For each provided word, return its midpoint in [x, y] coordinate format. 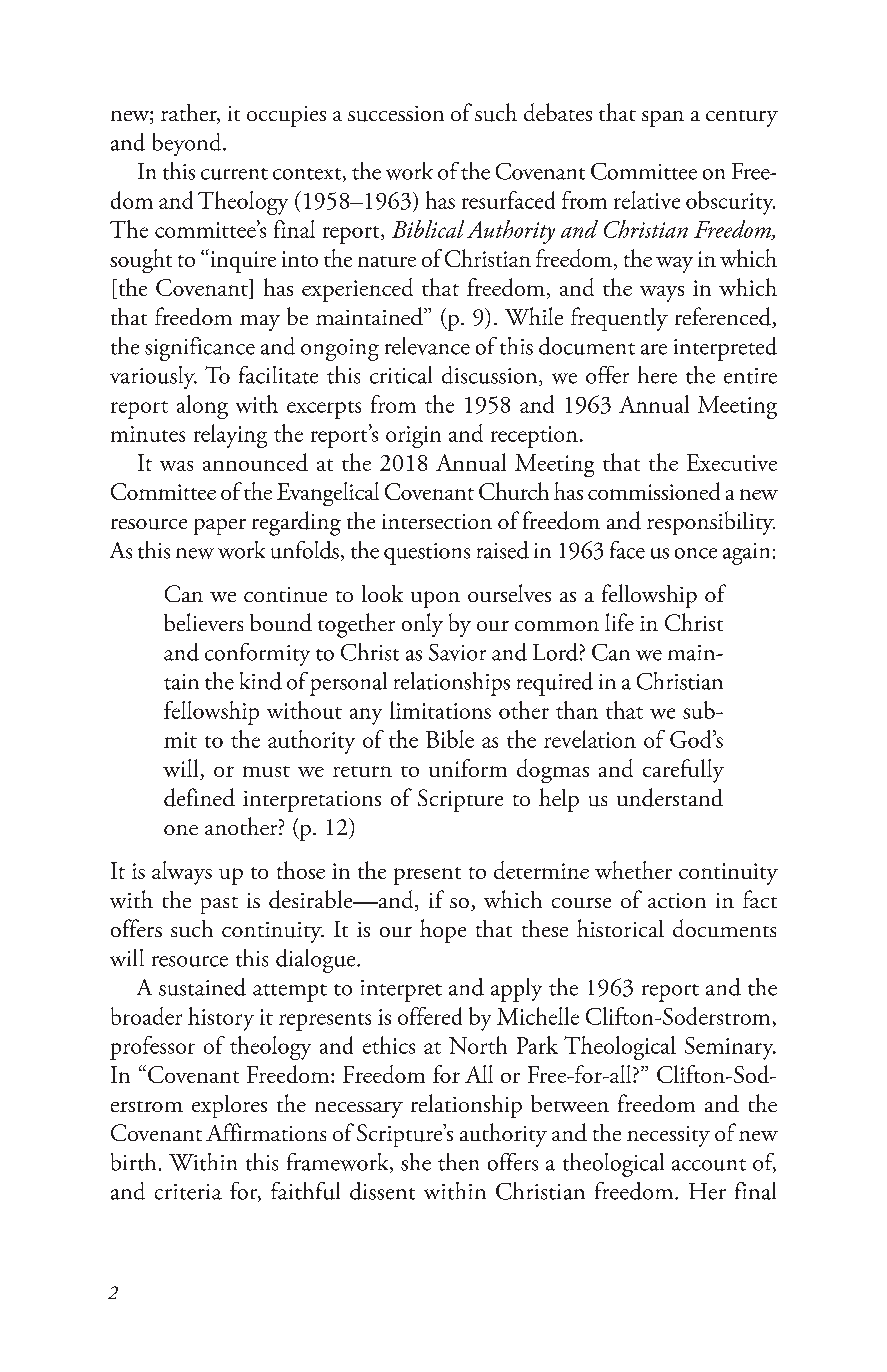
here [657, 375]
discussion [491, 376]
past [219, 905]
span [663, 119]
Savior [457, 652]
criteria [188, 1192]
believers [203, 622]
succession [396, 114]
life [619, 622]
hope [443, 931]
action [677, 900]
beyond [188, 144]
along [202, 407]
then [458, 1162]
